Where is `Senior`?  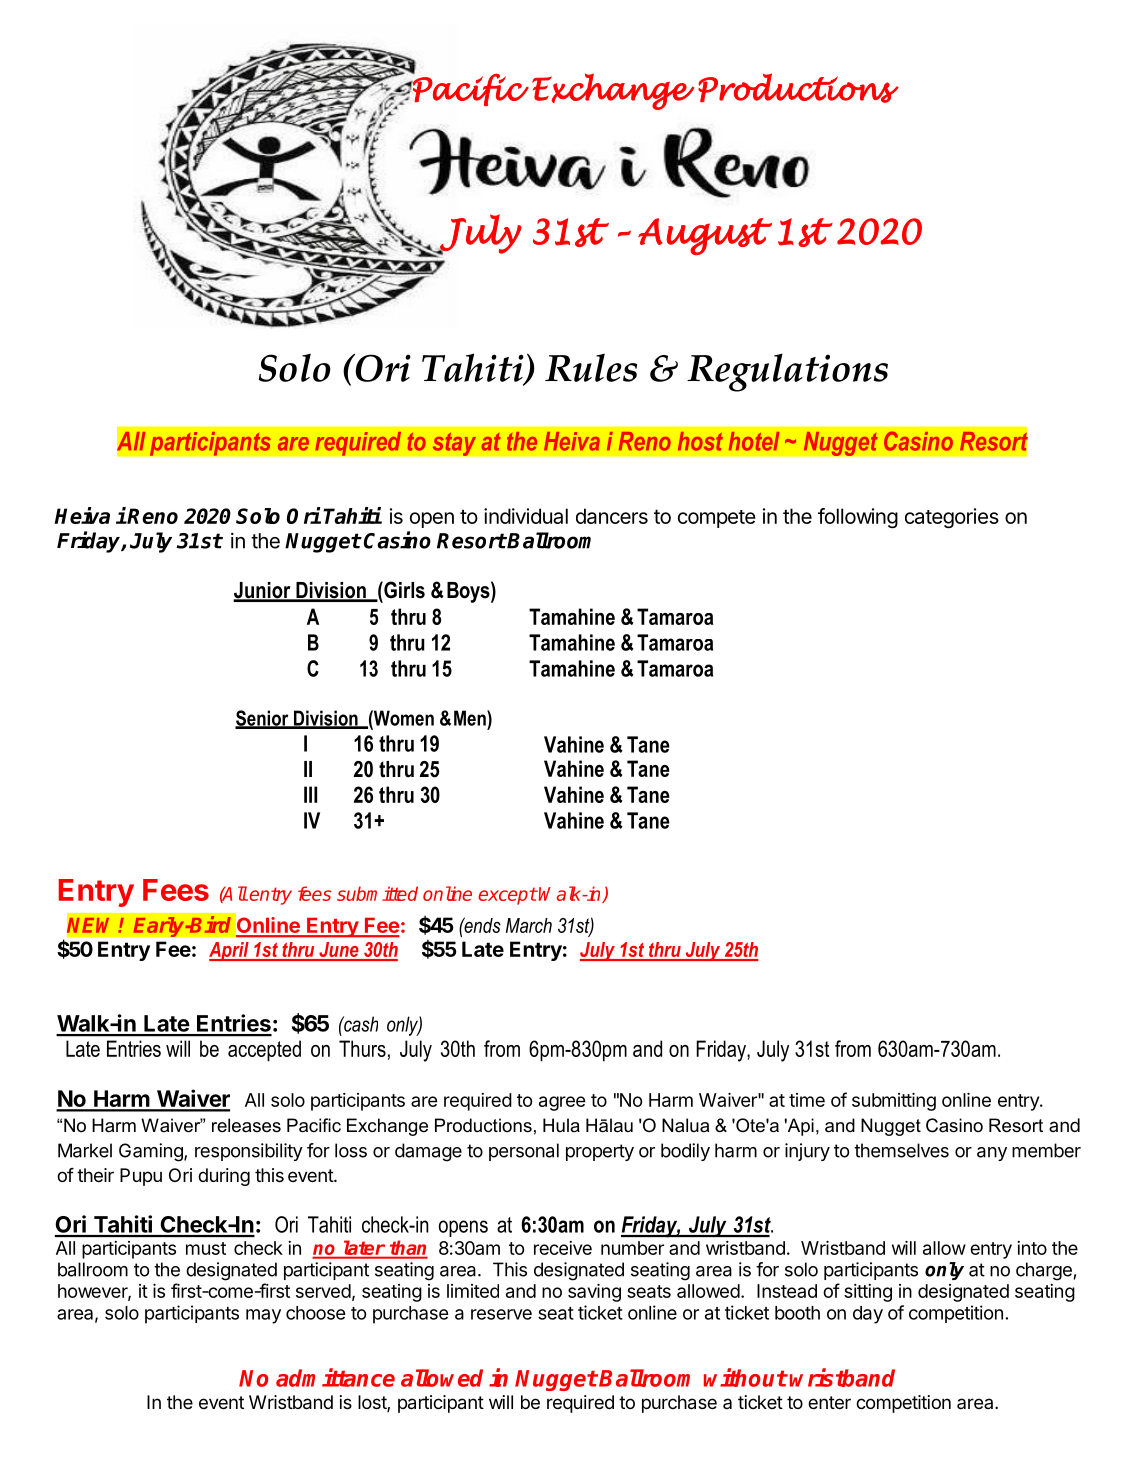
Senior is located at coordinates (263, 719).
